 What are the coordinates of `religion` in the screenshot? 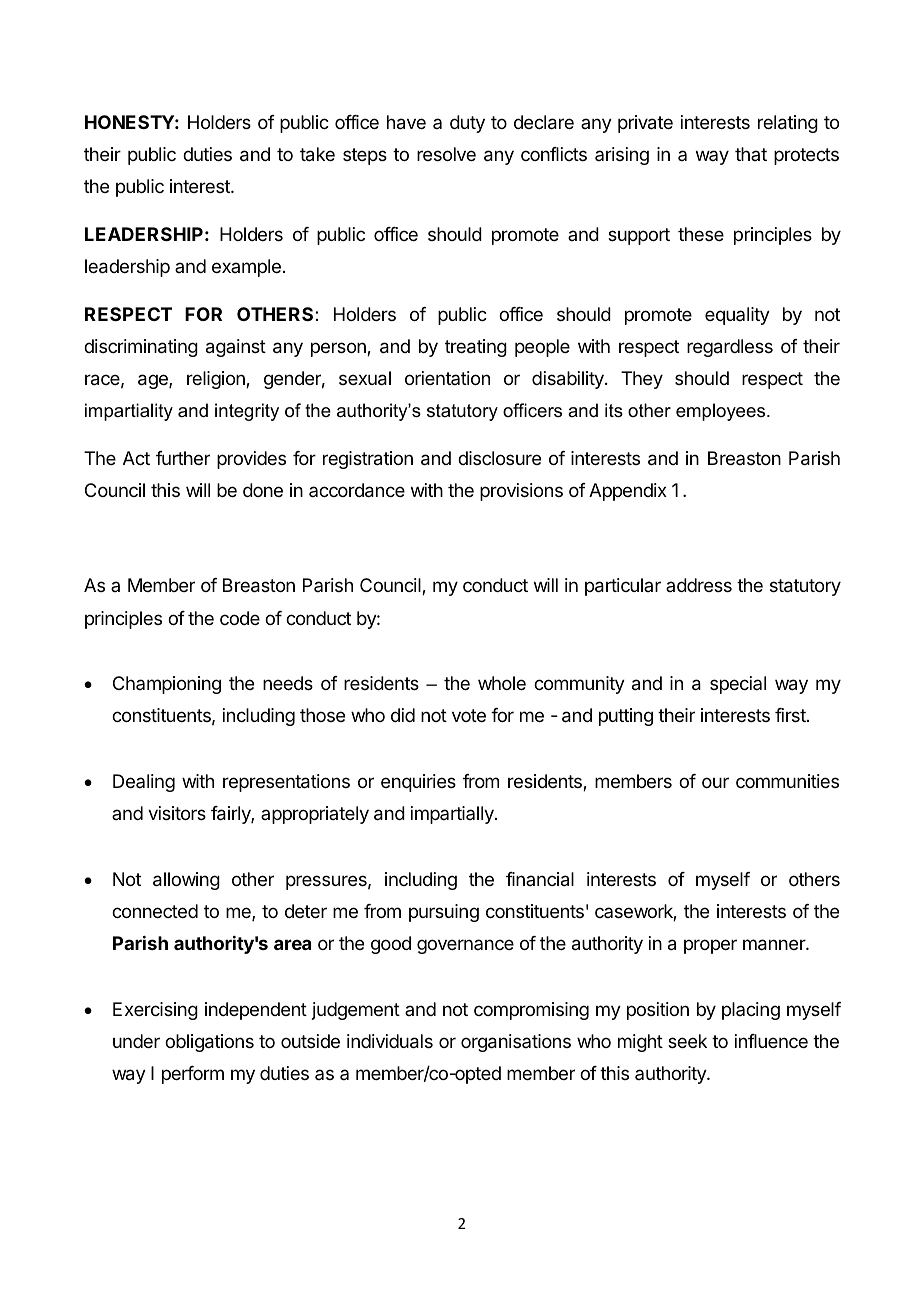 It's located at (217, 380).
